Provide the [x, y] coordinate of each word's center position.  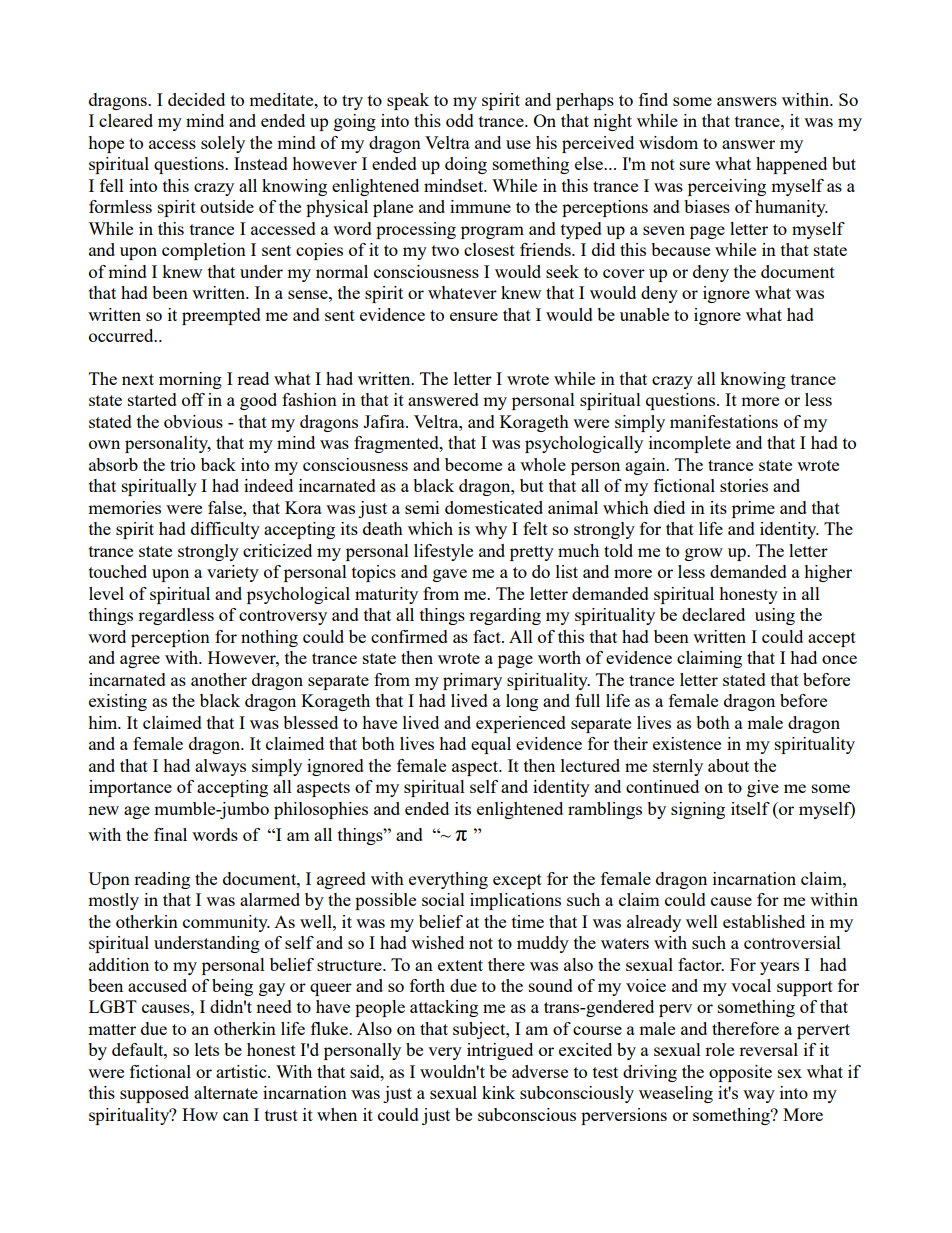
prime [753, 509]
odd [460, 120]
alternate [226, 1092]
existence [687, 743]
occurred [122, 335]
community [226, 923]
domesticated [494, 507]
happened [791, 165]
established [764, 921]
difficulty [225, 530]
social [443, 899]
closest [489, 249]
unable [644, 314]
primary [472, 681]
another [219, 679]
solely [223, 144]
